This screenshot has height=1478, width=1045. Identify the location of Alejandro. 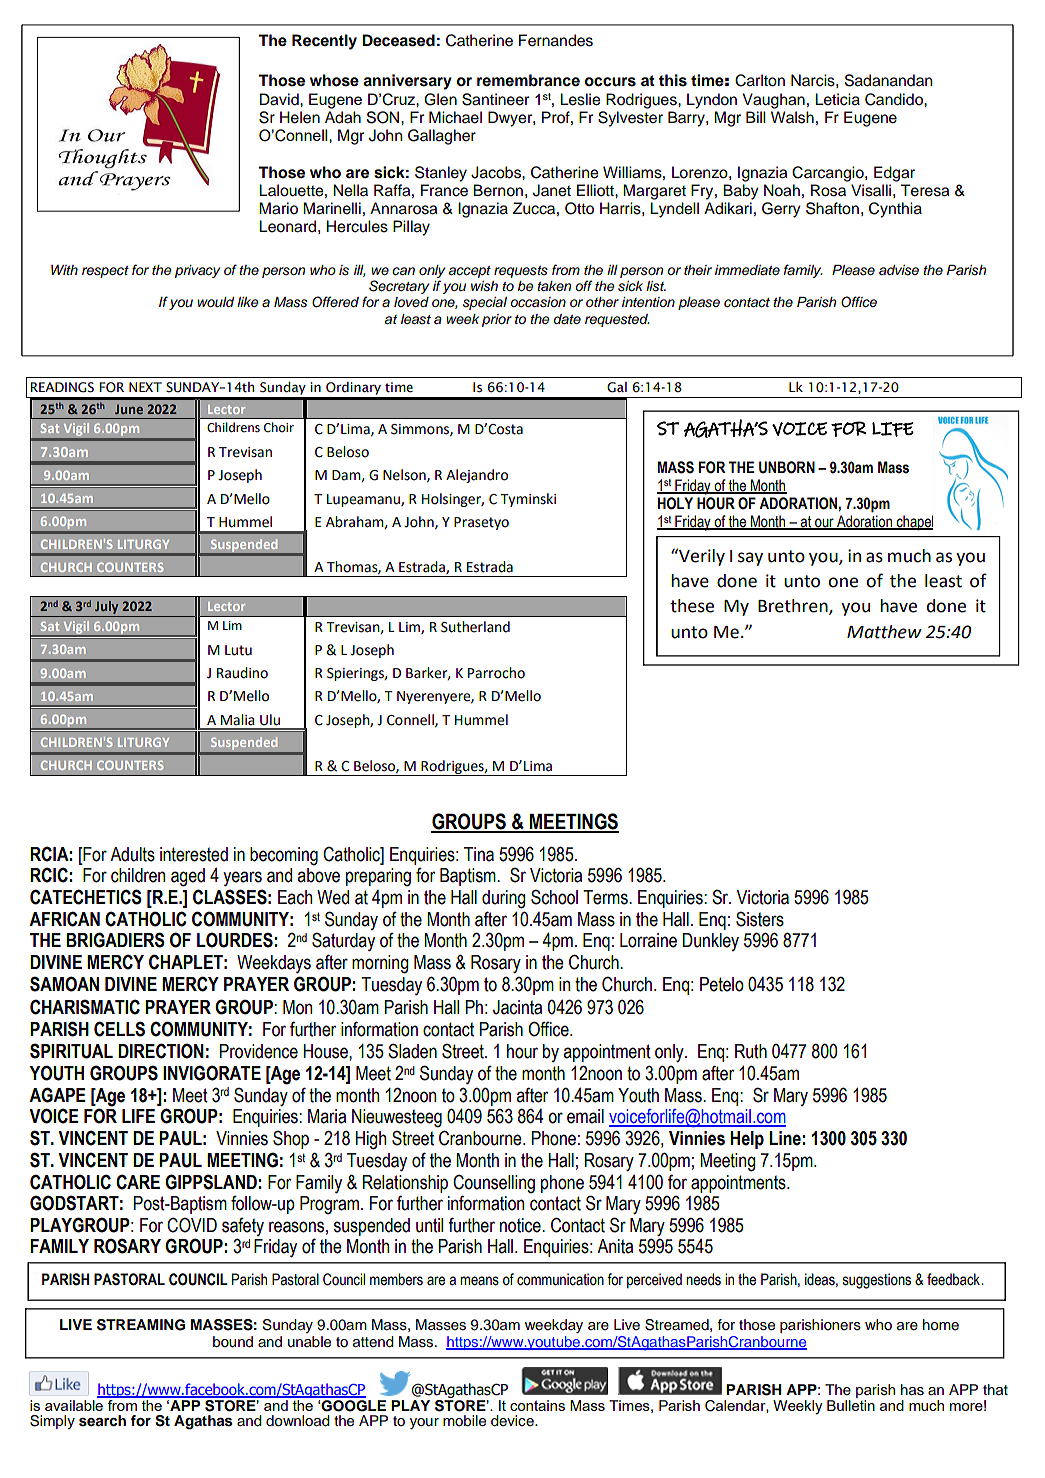
(477, 476).
